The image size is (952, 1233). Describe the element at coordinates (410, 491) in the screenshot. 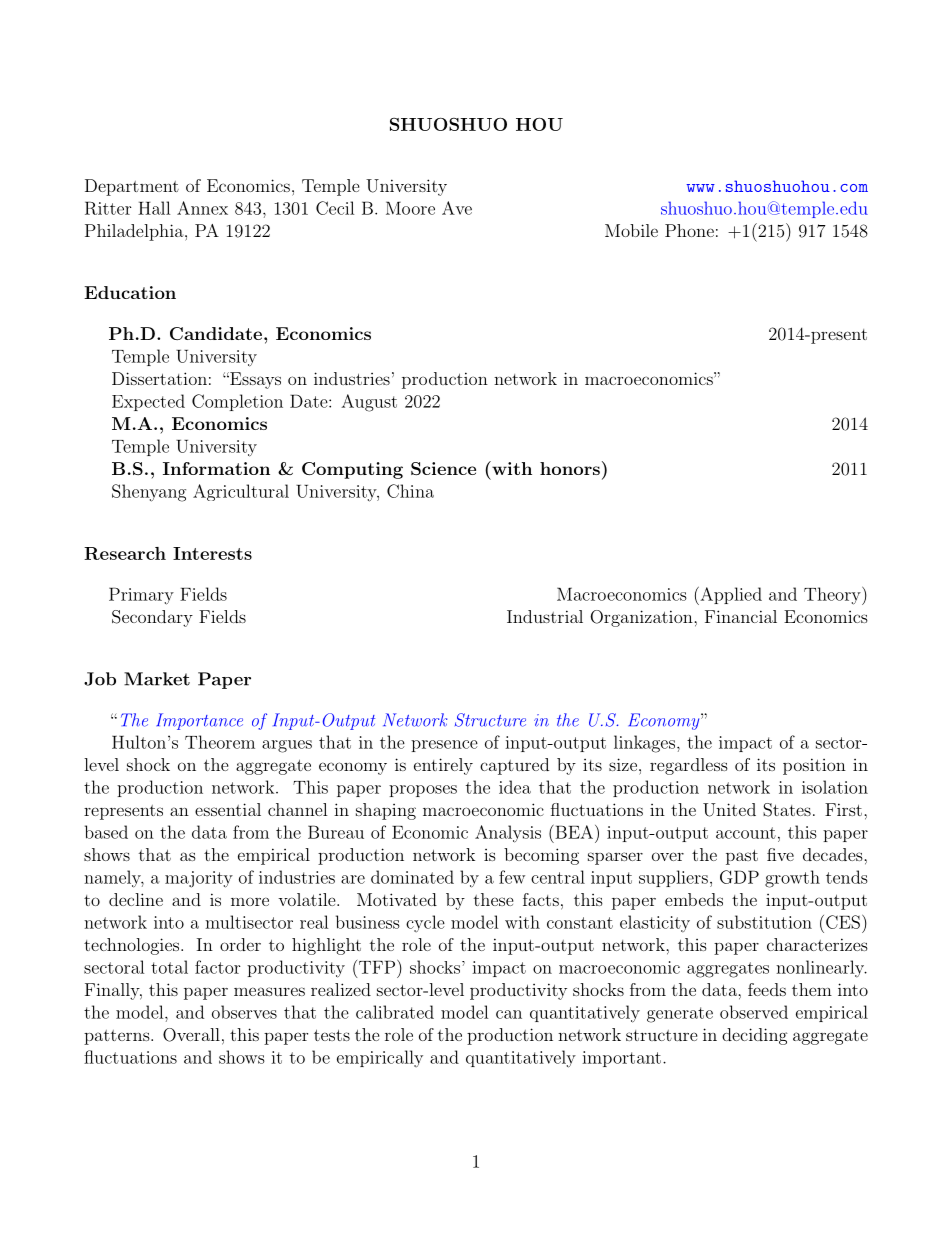

I see `China` at that location.
